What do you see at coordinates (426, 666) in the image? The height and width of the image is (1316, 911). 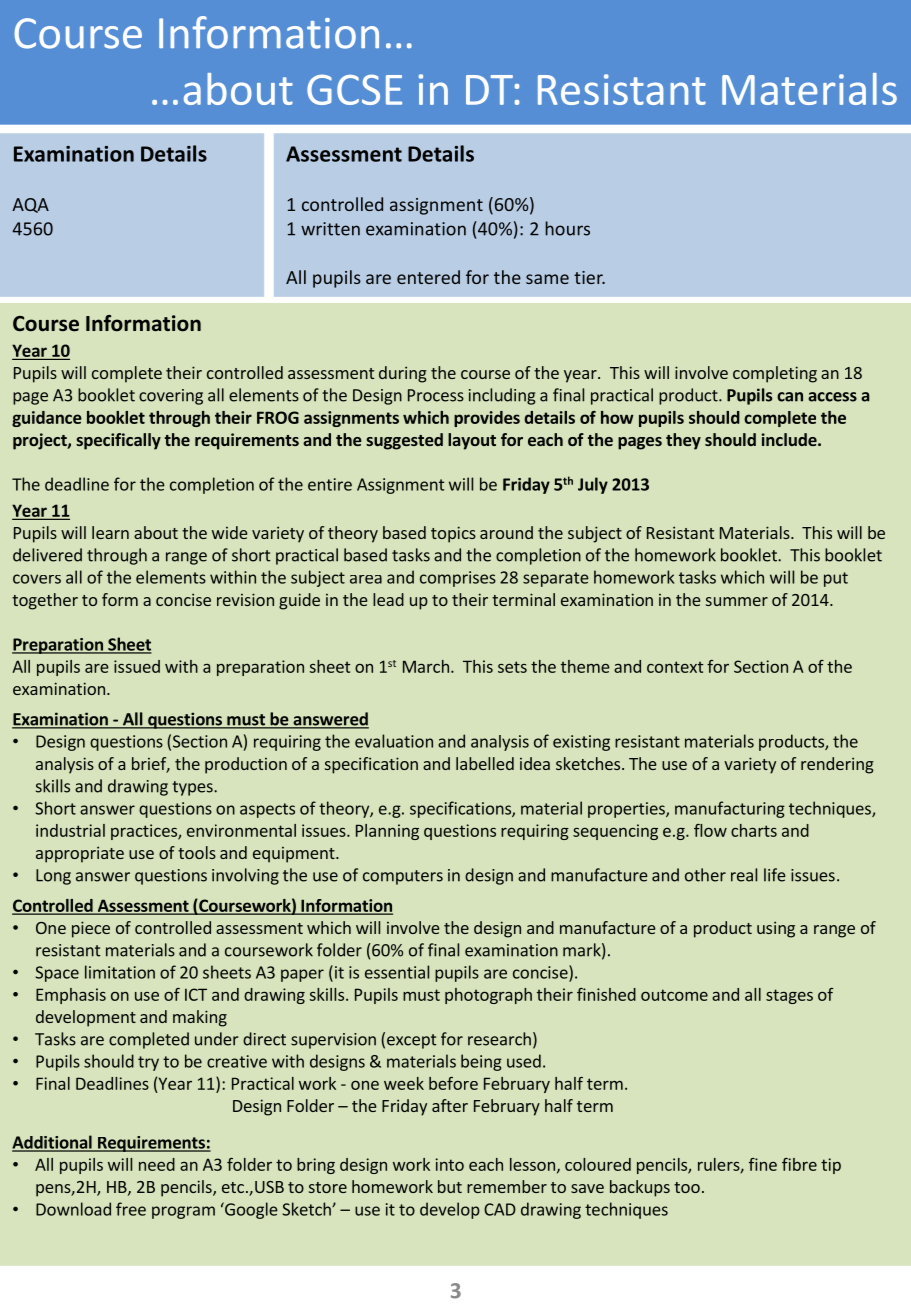 I see `March` at bounding box center [426, 666].
